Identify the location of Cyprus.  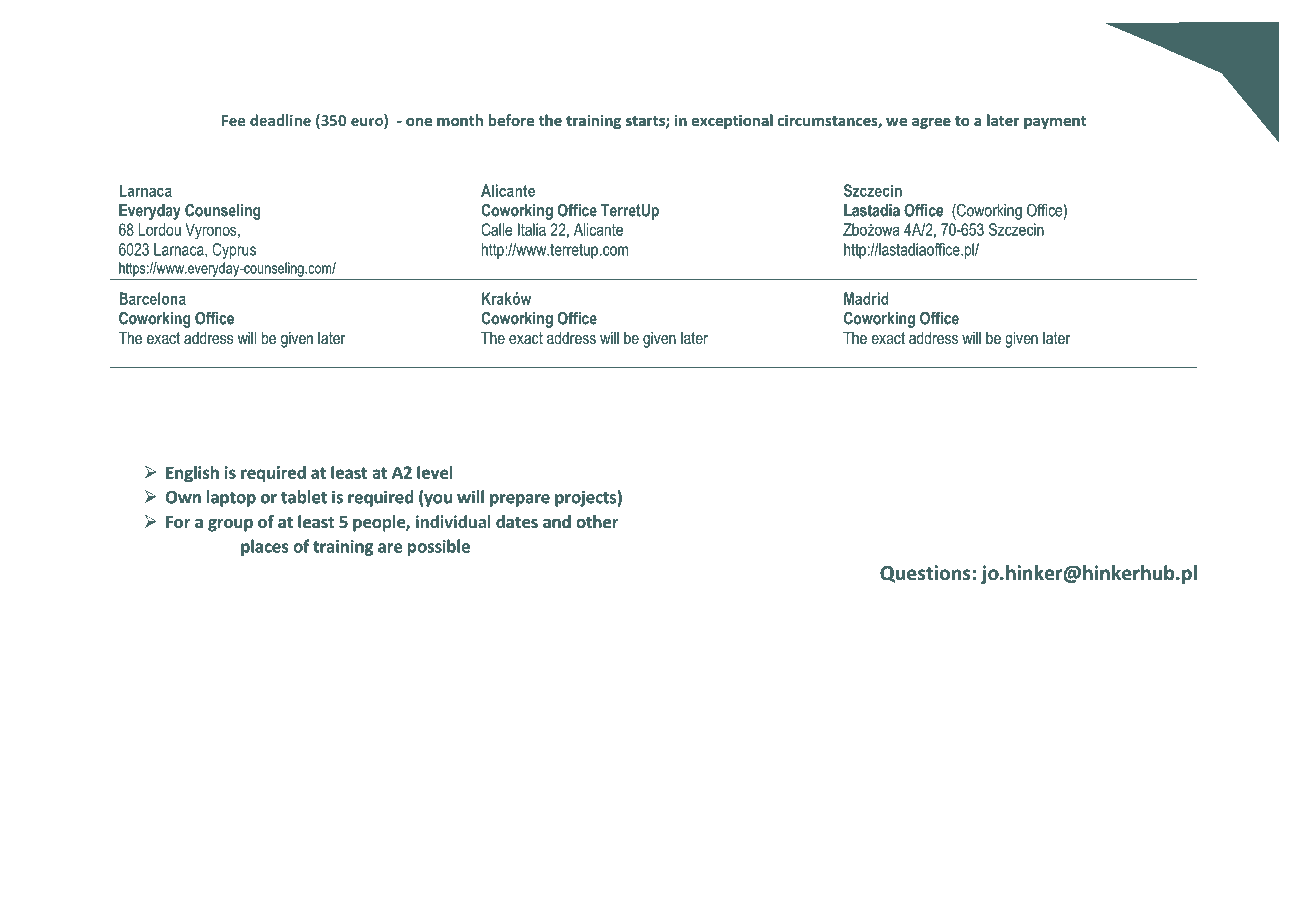
(234, 251).
